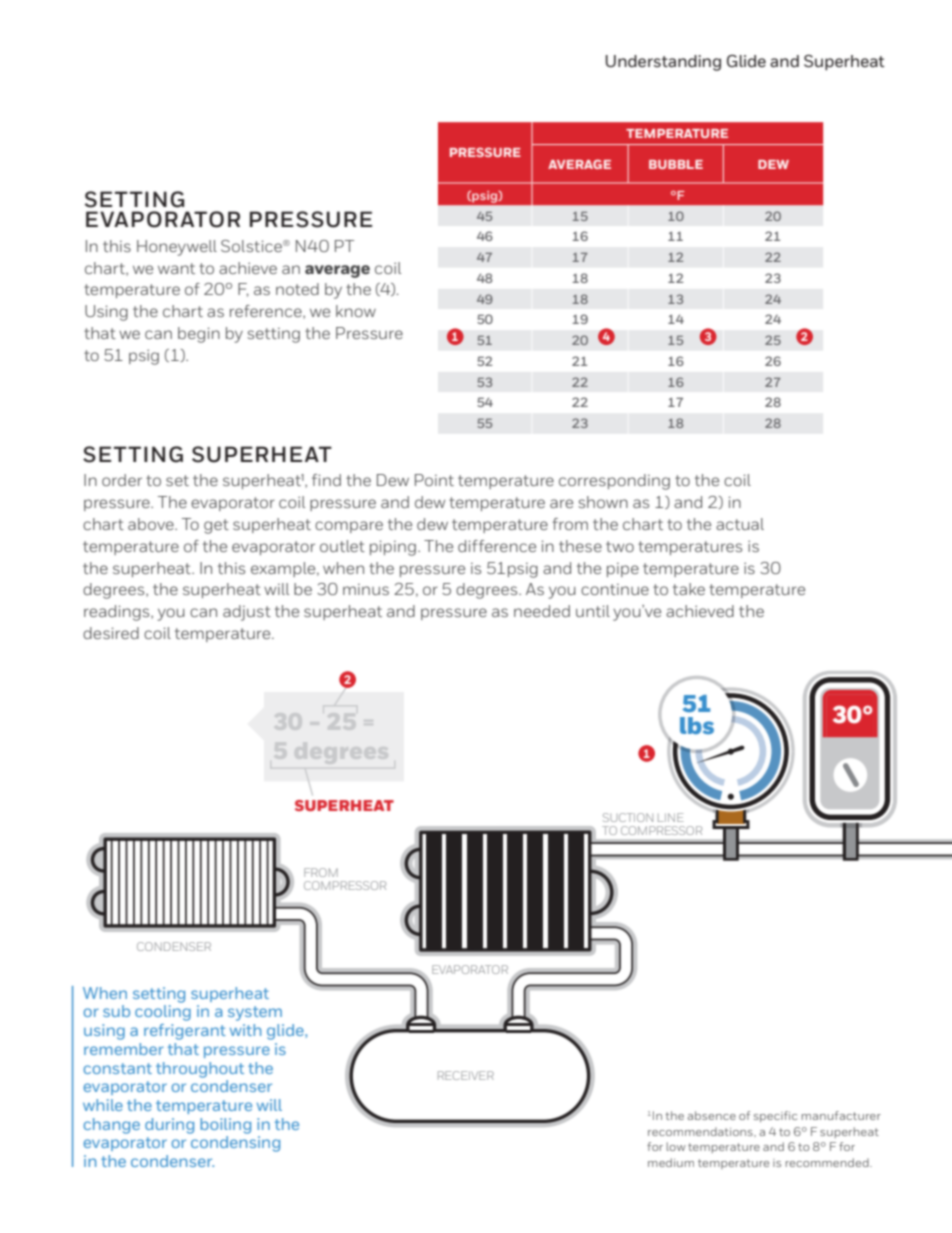  What do you see at coordinates (676, 164) in the page?
I see `BUBBLE` at bounding box center [676, 164].
